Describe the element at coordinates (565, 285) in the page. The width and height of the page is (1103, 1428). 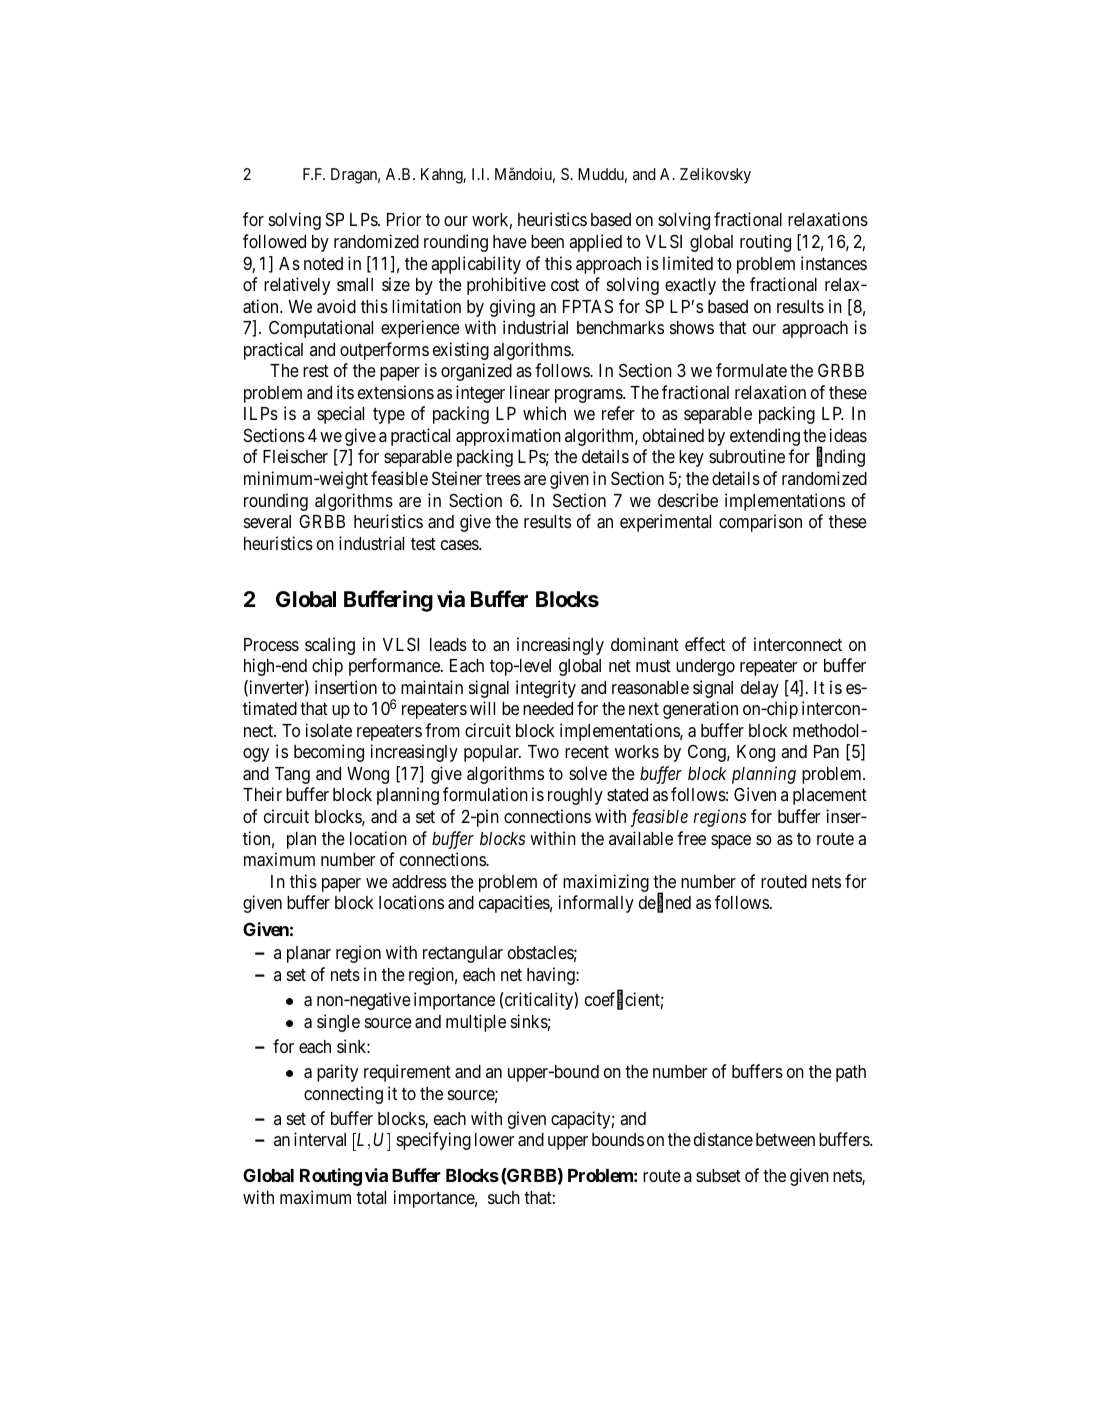
I see `cost` at that location.
